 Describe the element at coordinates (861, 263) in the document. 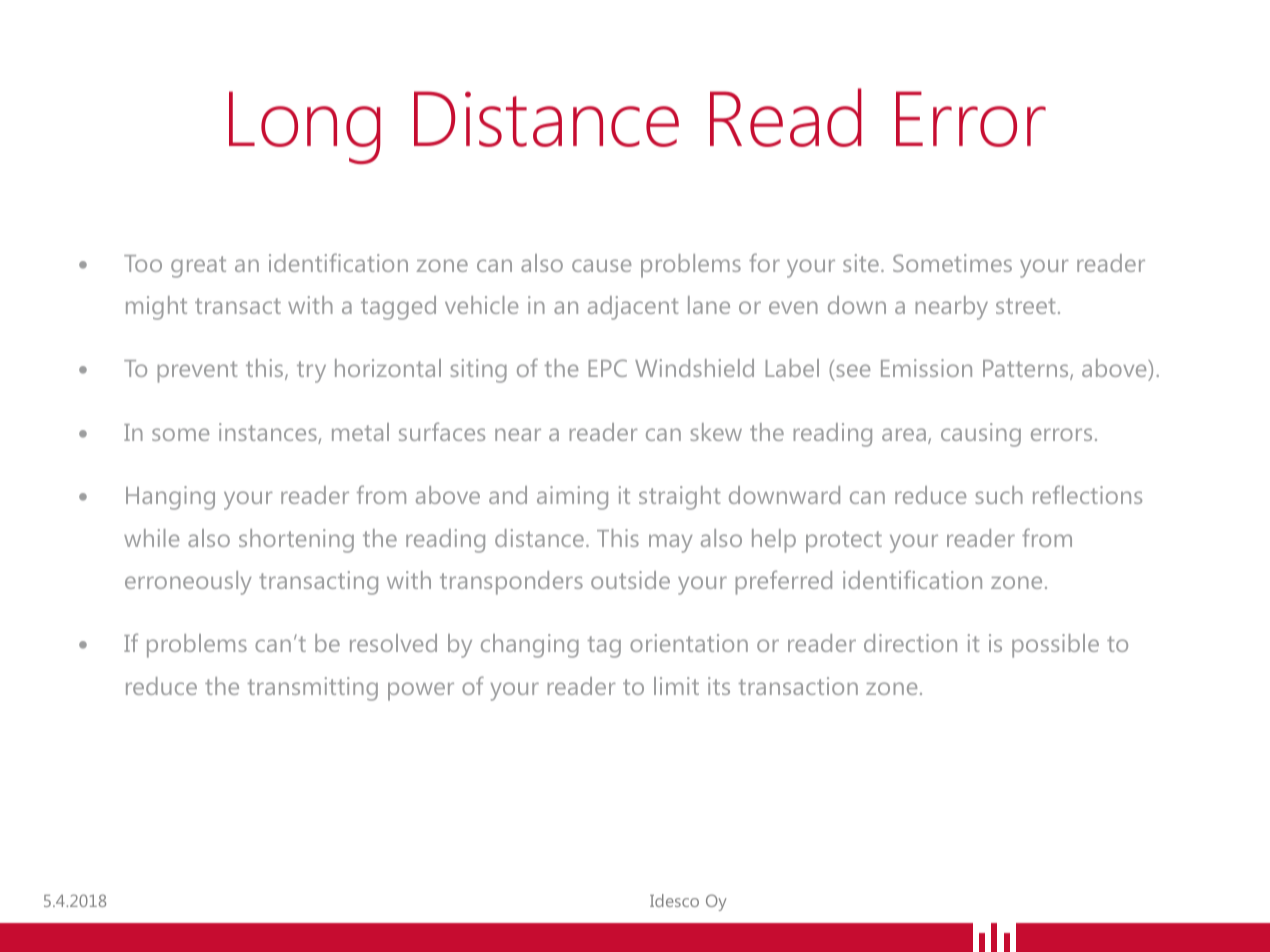

I see `site` at that location.
